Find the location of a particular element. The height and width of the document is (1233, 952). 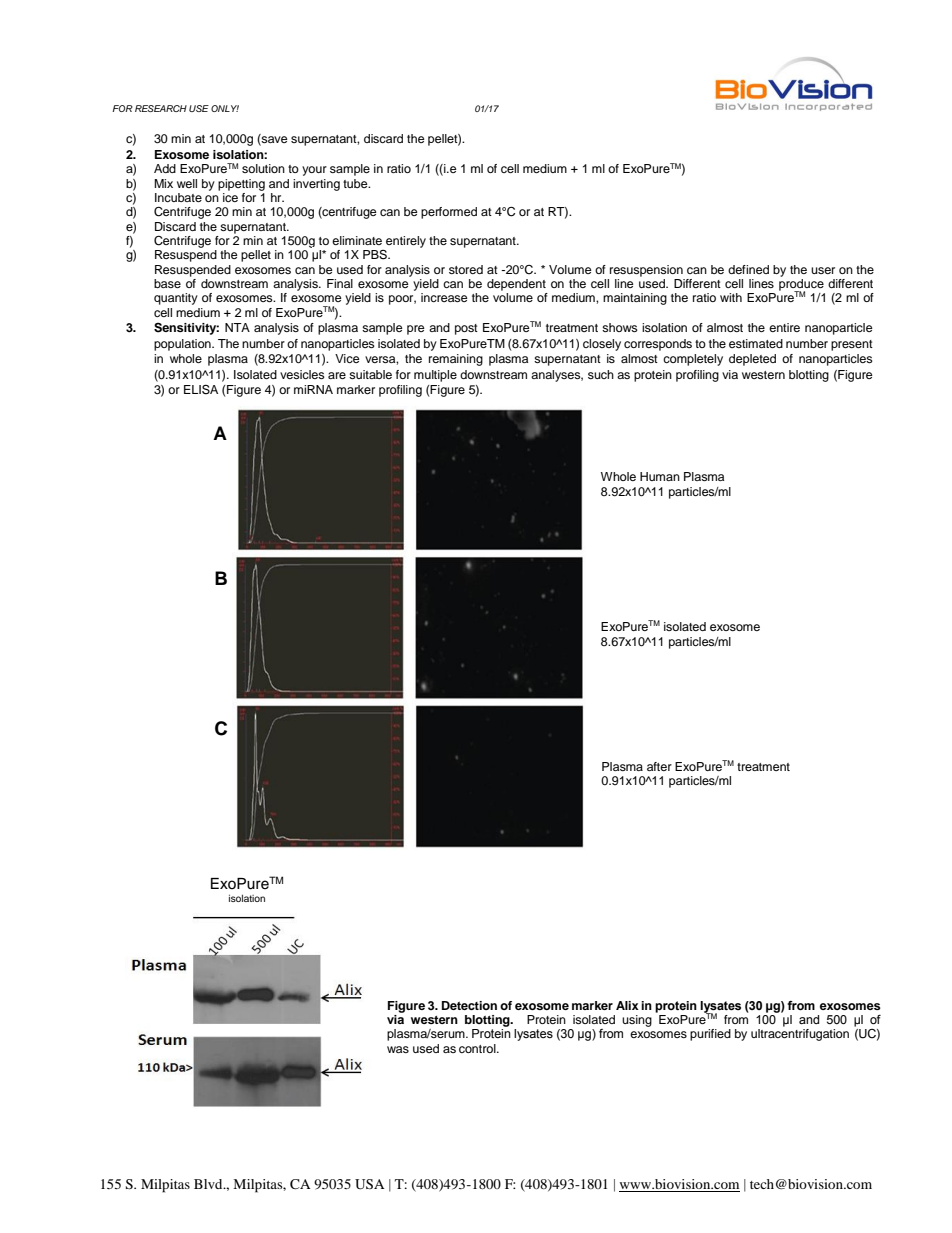

Blvd is located at coordinates (209, 1184).
